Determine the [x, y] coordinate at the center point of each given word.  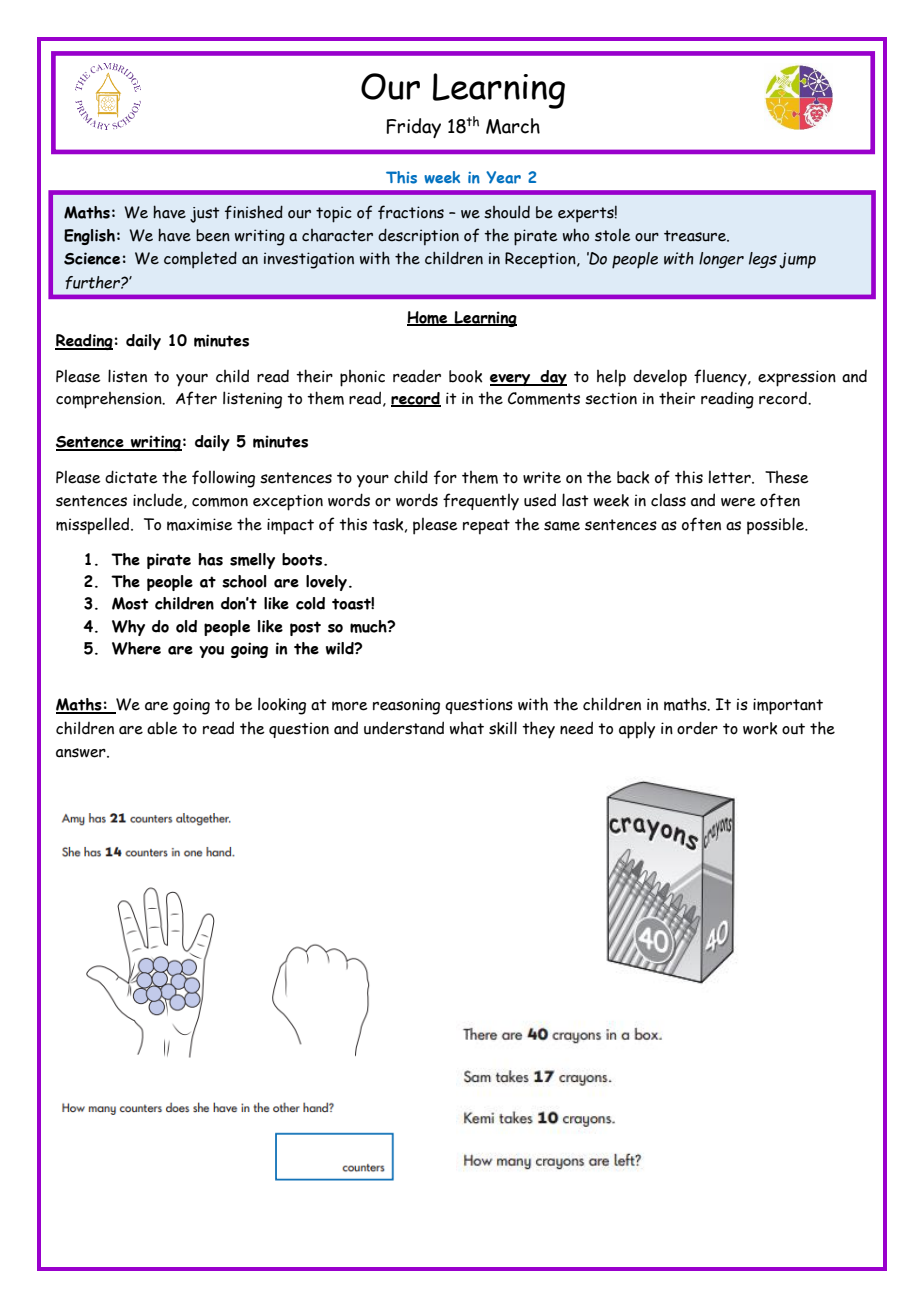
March [513, 126]
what [467, 728]
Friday [413, 128]
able [162, 728]
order [697, 728]
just [205, 215]
